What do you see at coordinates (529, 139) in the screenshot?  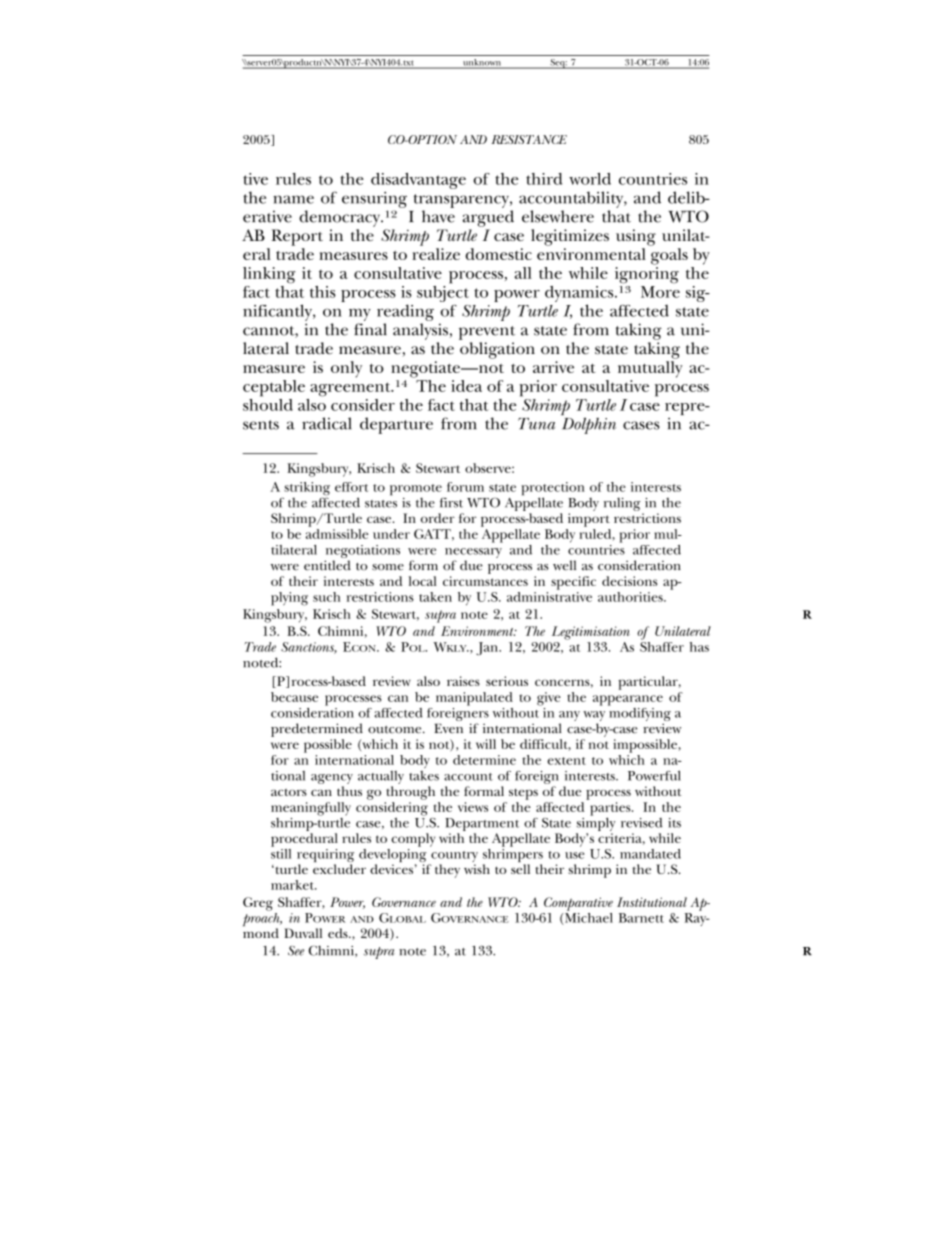 I see `RESISTANCE` at bounding box center [529, 139].
